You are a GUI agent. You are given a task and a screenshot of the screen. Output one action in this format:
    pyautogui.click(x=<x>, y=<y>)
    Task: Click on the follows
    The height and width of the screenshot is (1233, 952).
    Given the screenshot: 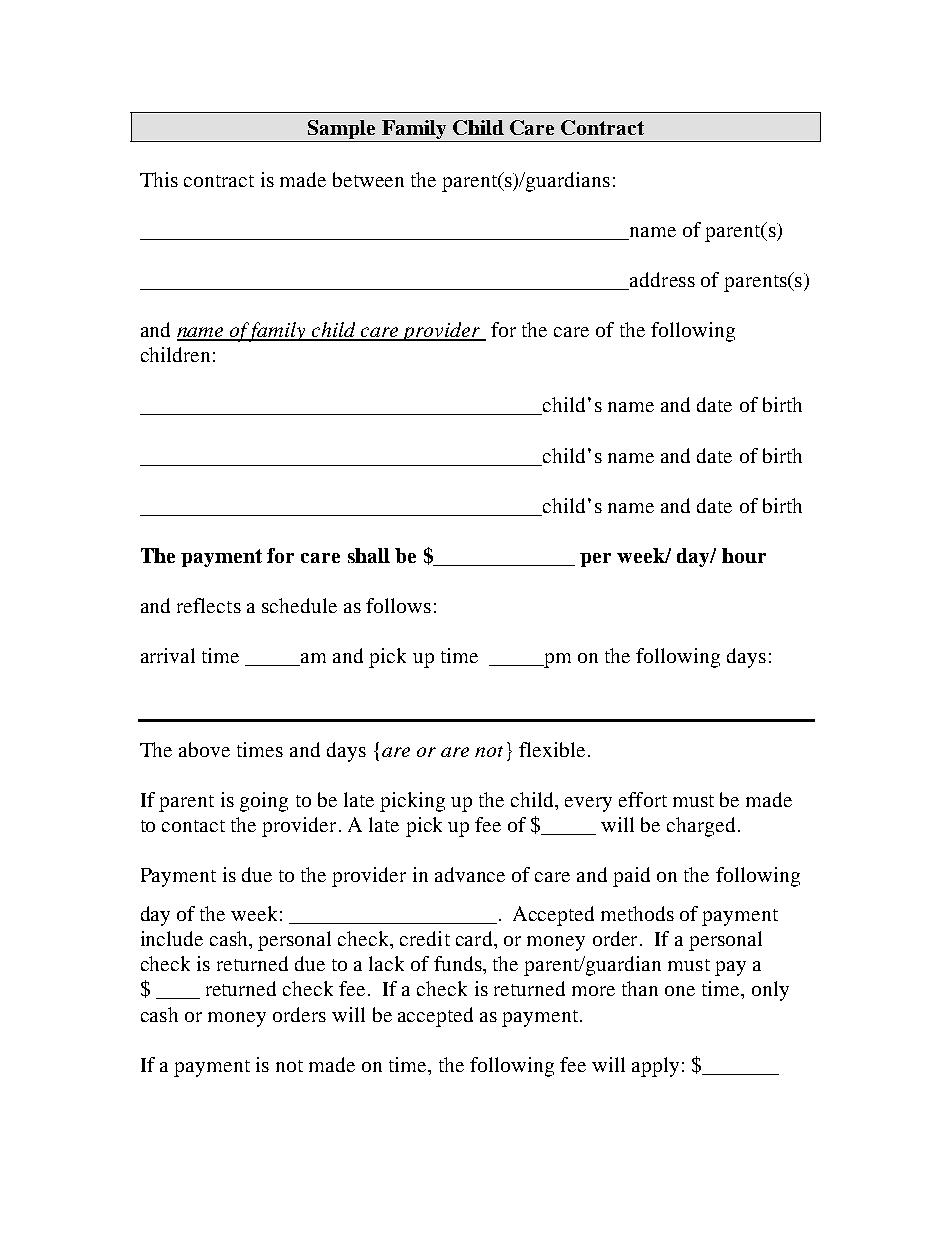 What is the action you would take?
    pyautogui.click(x=398, y=605)
